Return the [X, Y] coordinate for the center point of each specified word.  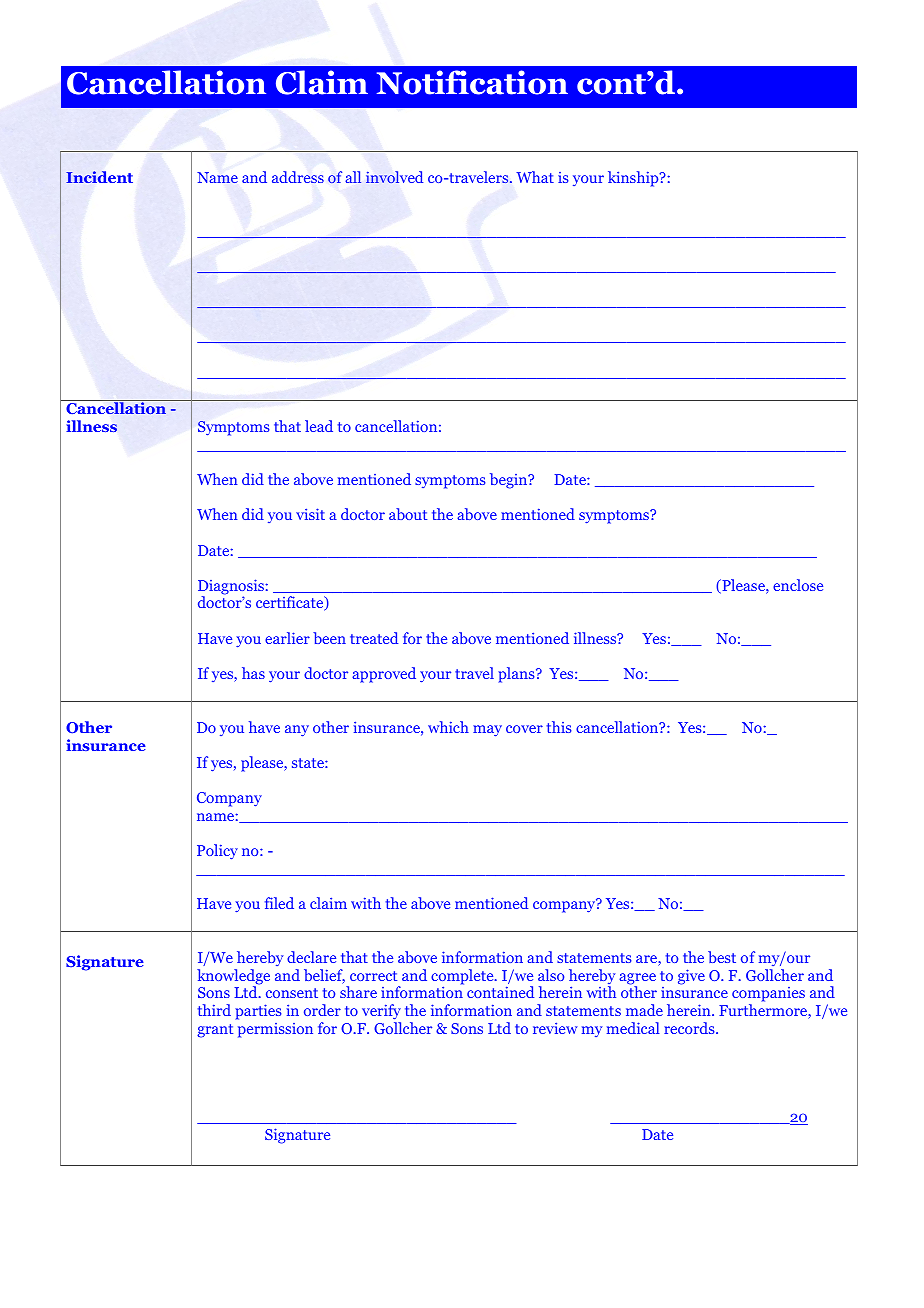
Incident [99, 177]
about [408, 514]
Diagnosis [232, 588]
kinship [634, 179]
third [214, 1010]
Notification [472, 82]
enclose [798, 585]
